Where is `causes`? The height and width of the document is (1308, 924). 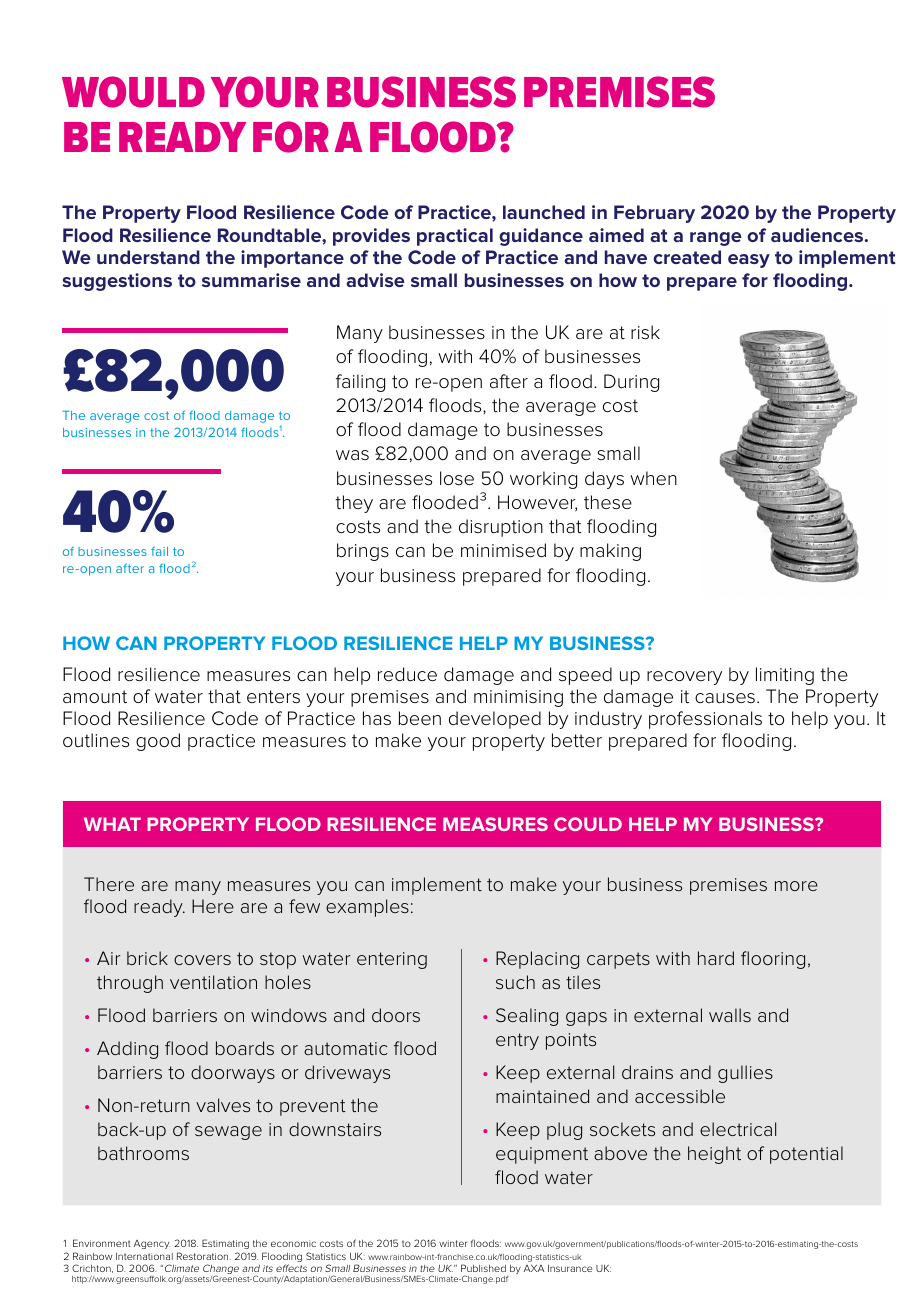 causes is located at coordinates (725, 698).
